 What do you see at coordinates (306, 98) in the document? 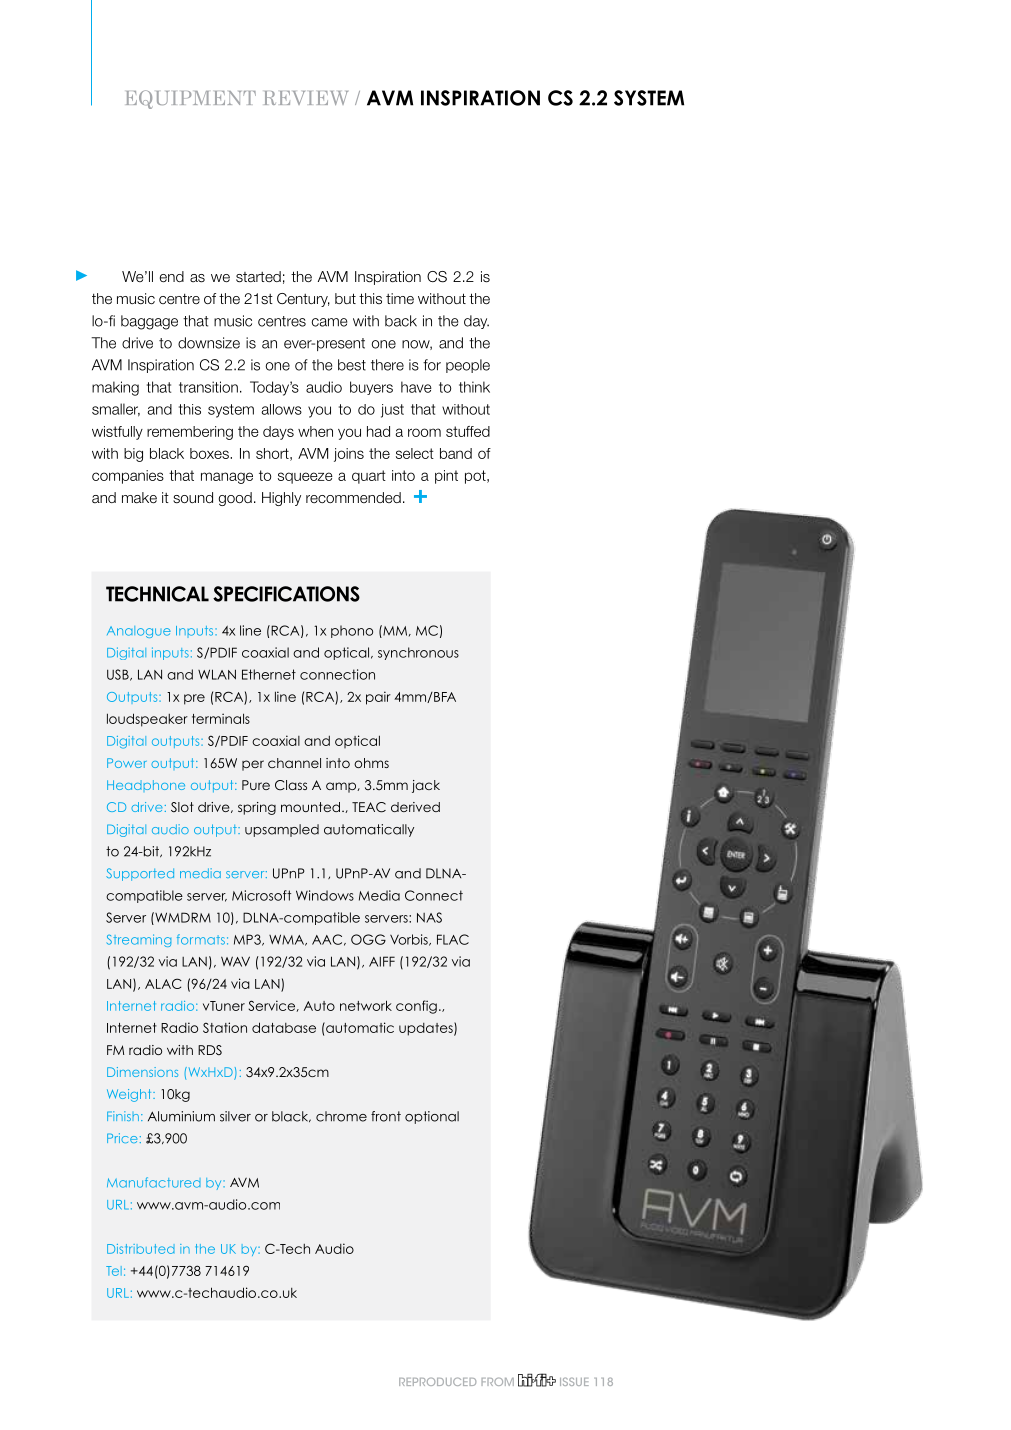
I see `REVIEW` at bounding box center [306, 98].
